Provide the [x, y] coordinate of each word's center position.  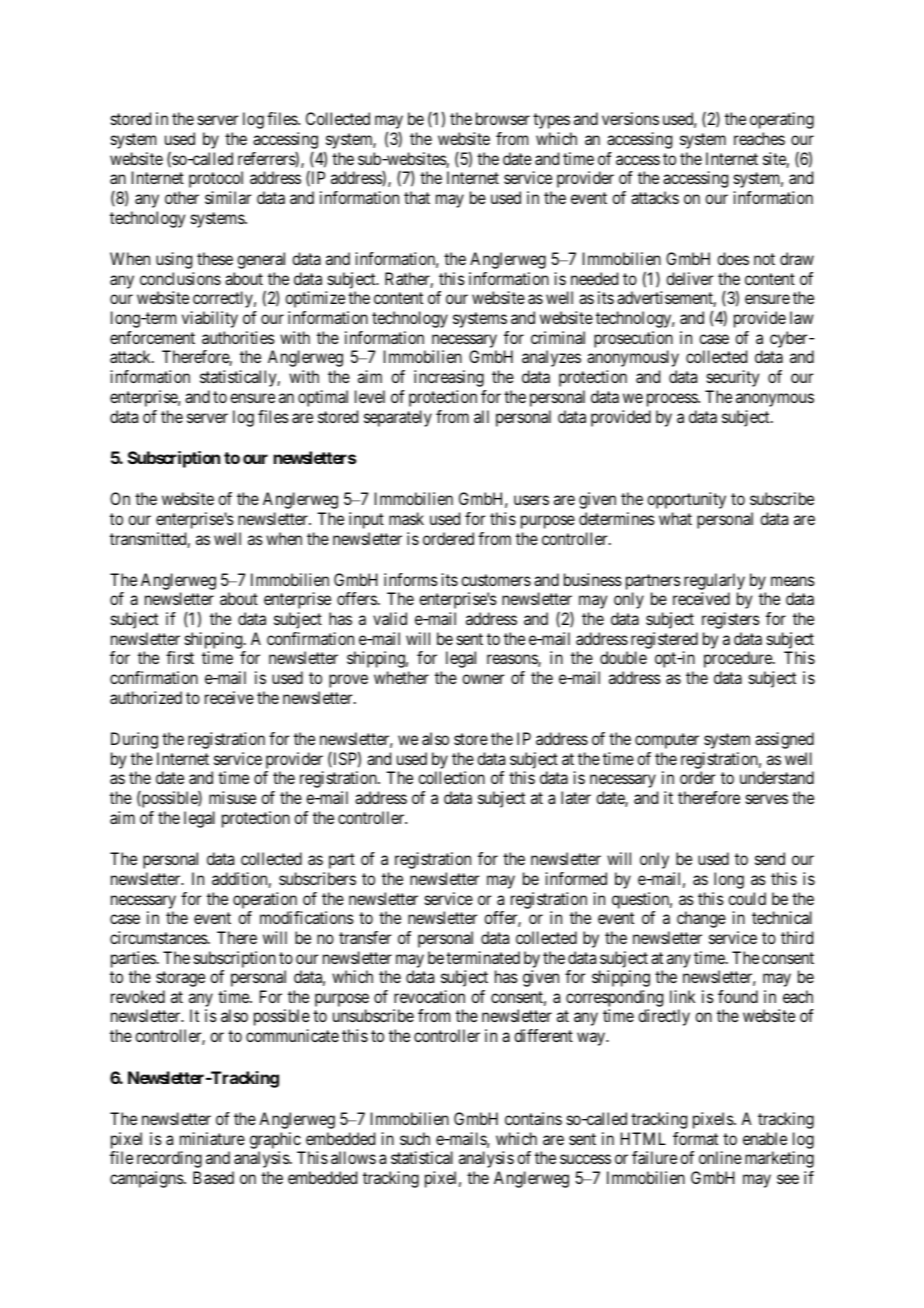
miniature [212, 1138]
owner [483, 679]
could [747, 898]
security [733, 378]
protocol [216, 179]
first [180, 657]
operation [265, 900]
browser [503, 118]
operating [782, 120]
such [415, 1138]
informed [576, 878]
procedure [739, 659]
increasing [449, 378]
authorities [238, 337]
